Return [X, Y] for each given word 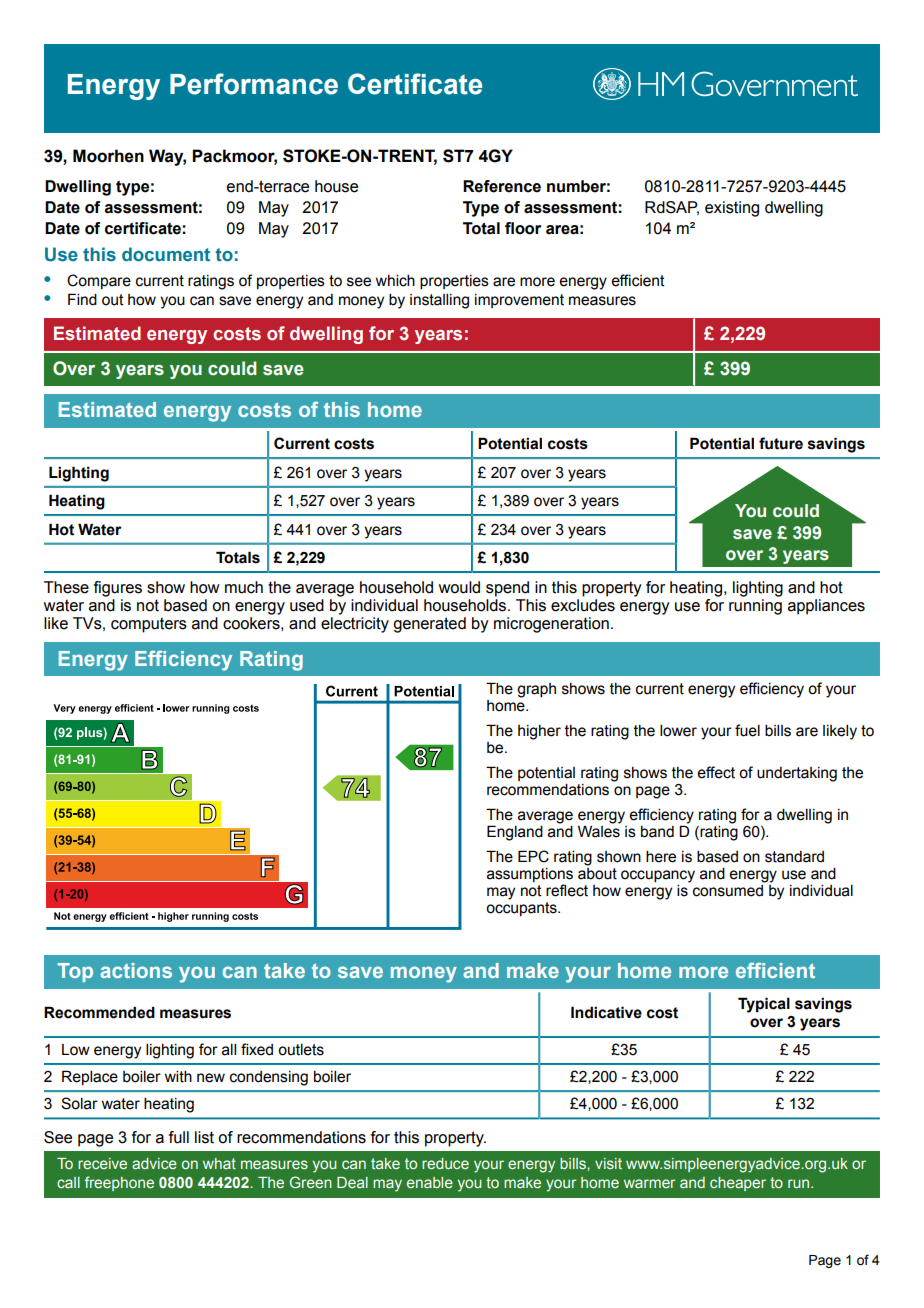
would [459, 587]
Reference [502, 186]
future [781, 443]
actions [136, 970]
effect [716, 772]
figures [118, 589]
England [515, 833]
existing [732, 209]
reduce [445, 1163]
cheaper [738, 1184]
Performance [254, 84]
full [179, 1137]
